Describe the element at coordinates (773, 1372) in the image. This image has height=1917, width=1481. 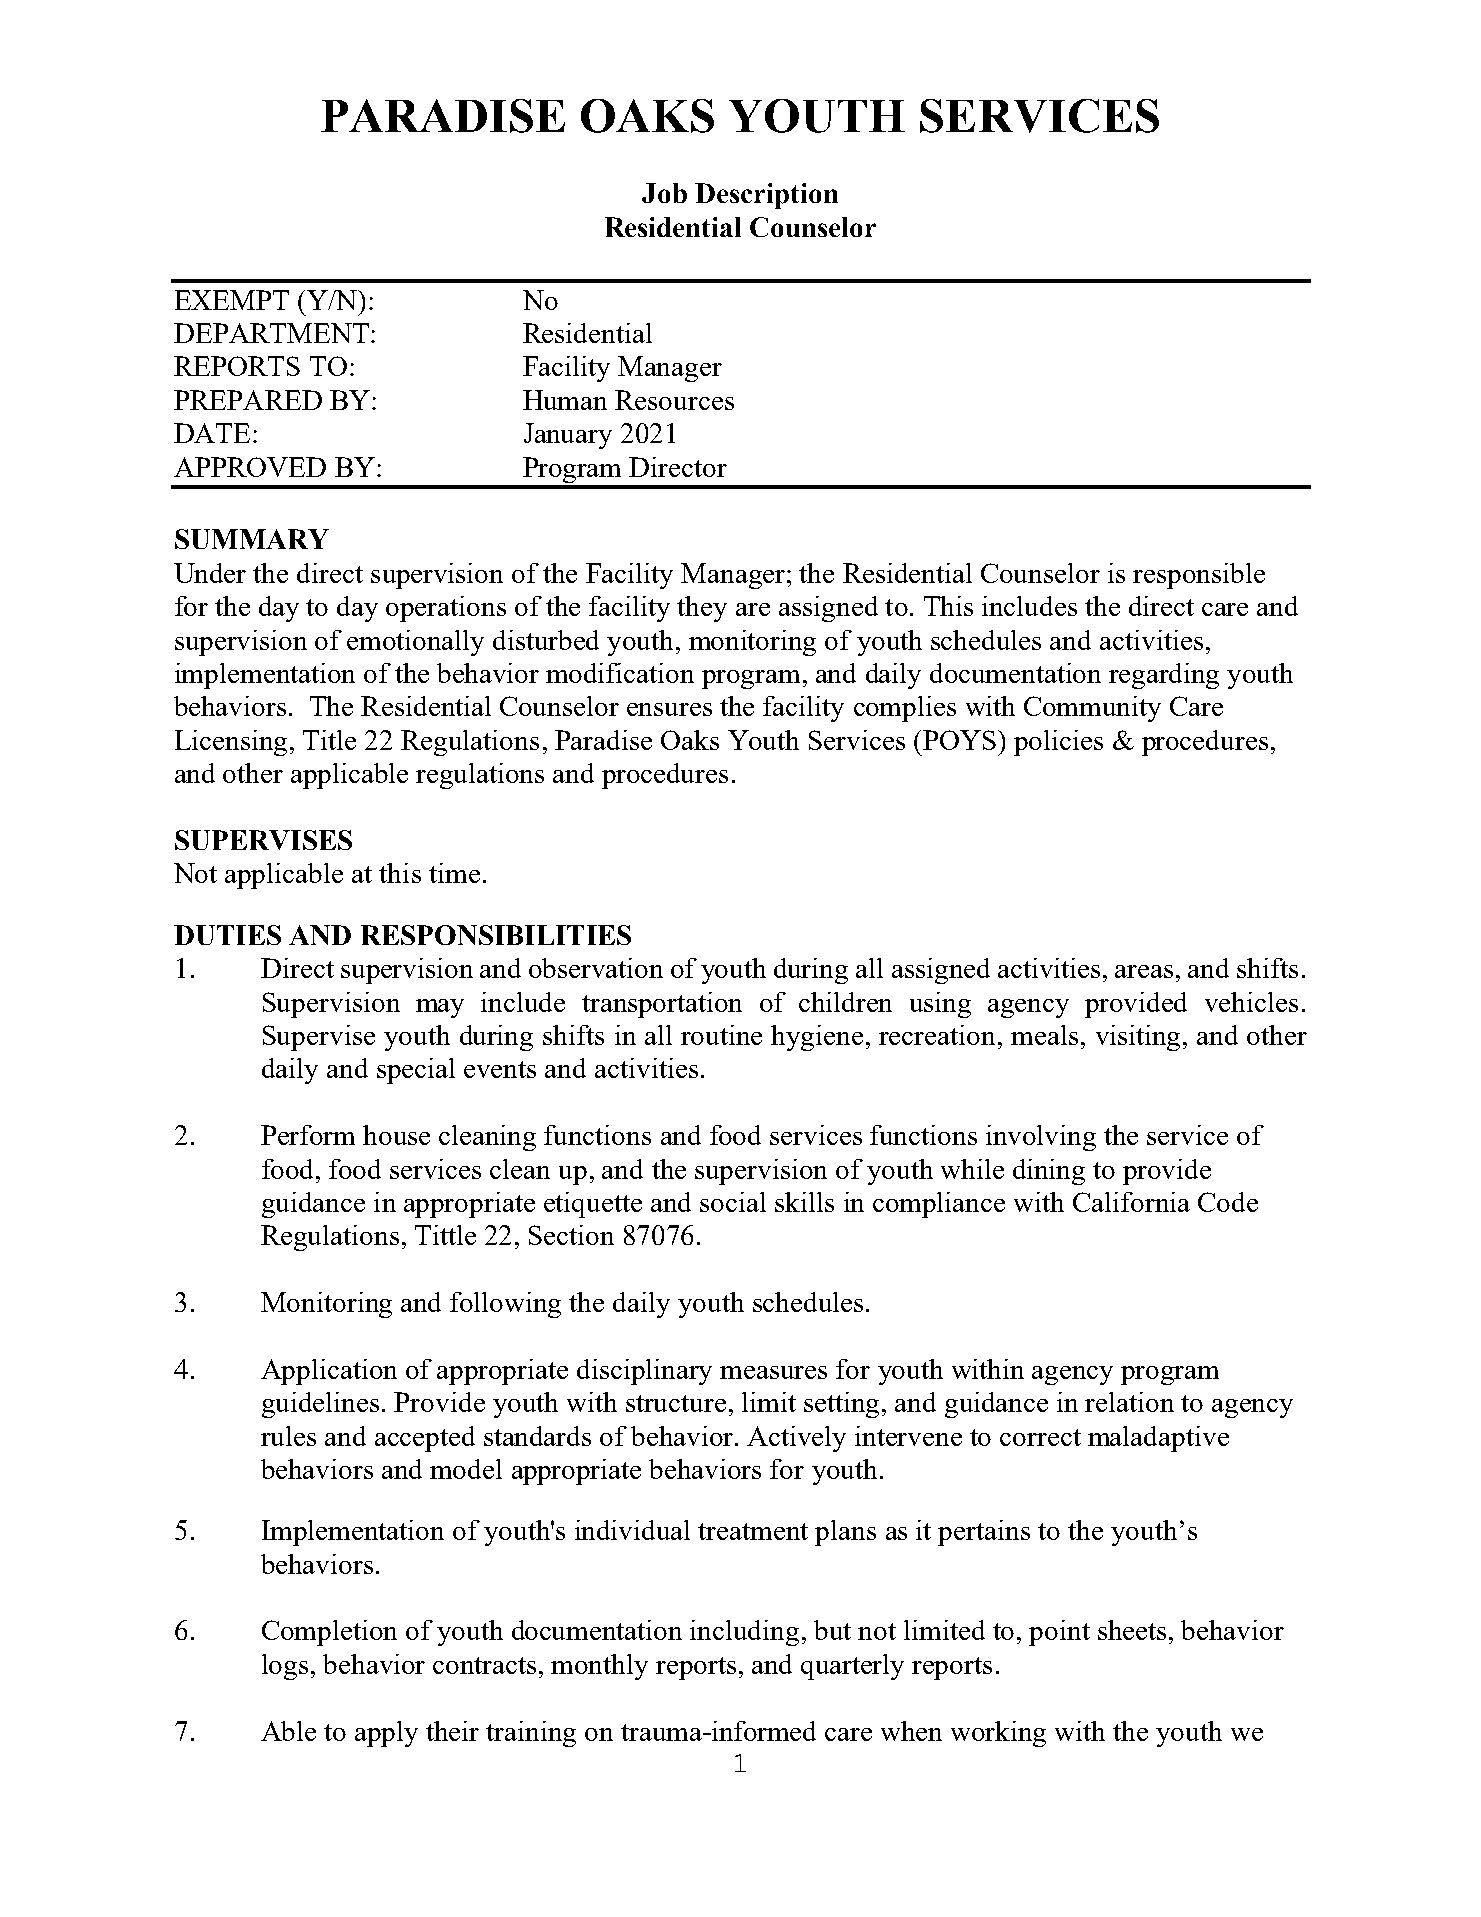
I see `measures` at that location.
